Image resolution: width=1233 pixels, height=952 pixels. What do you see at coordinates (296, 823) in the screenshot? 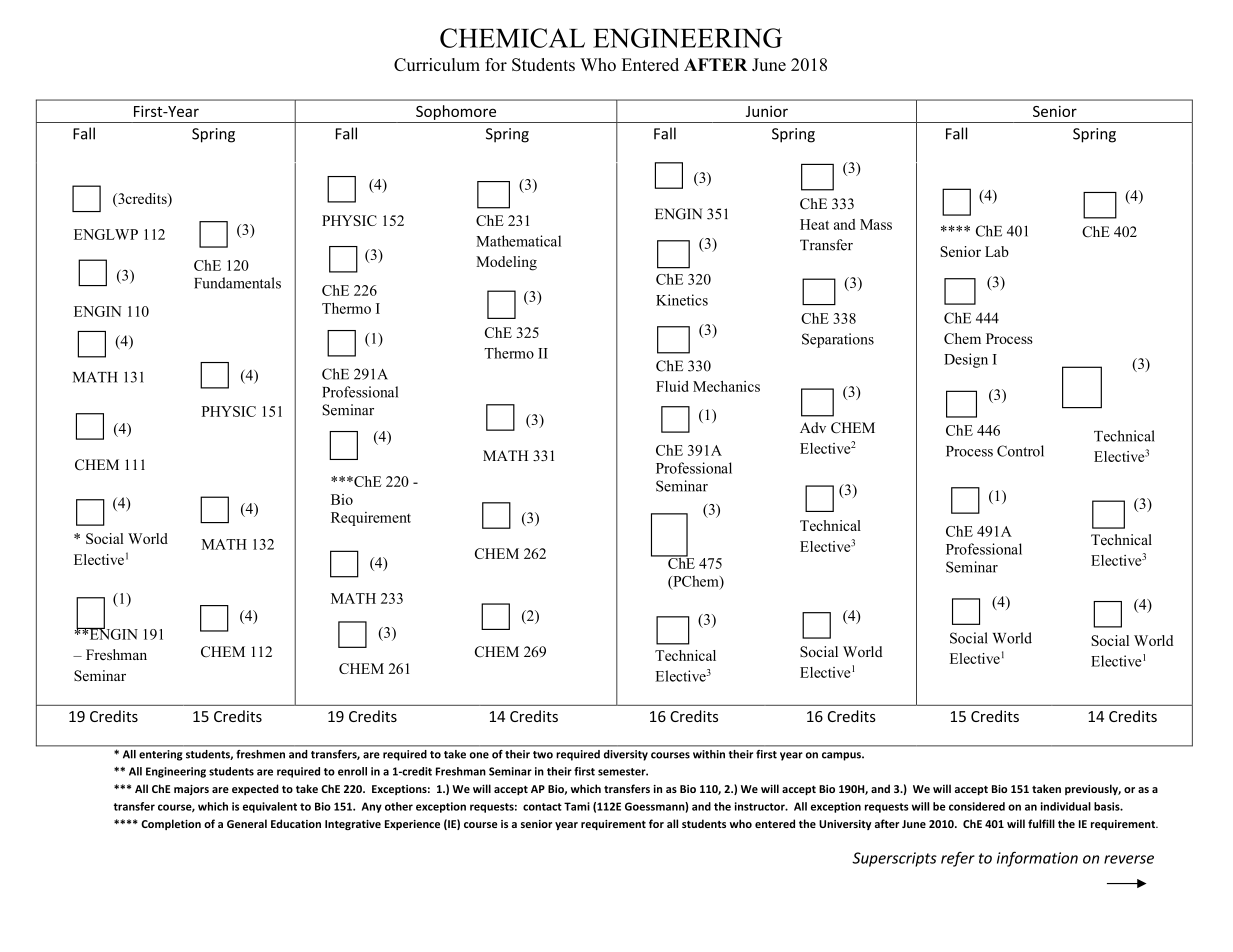
I see `Education` at bounding box center [296, 823].
